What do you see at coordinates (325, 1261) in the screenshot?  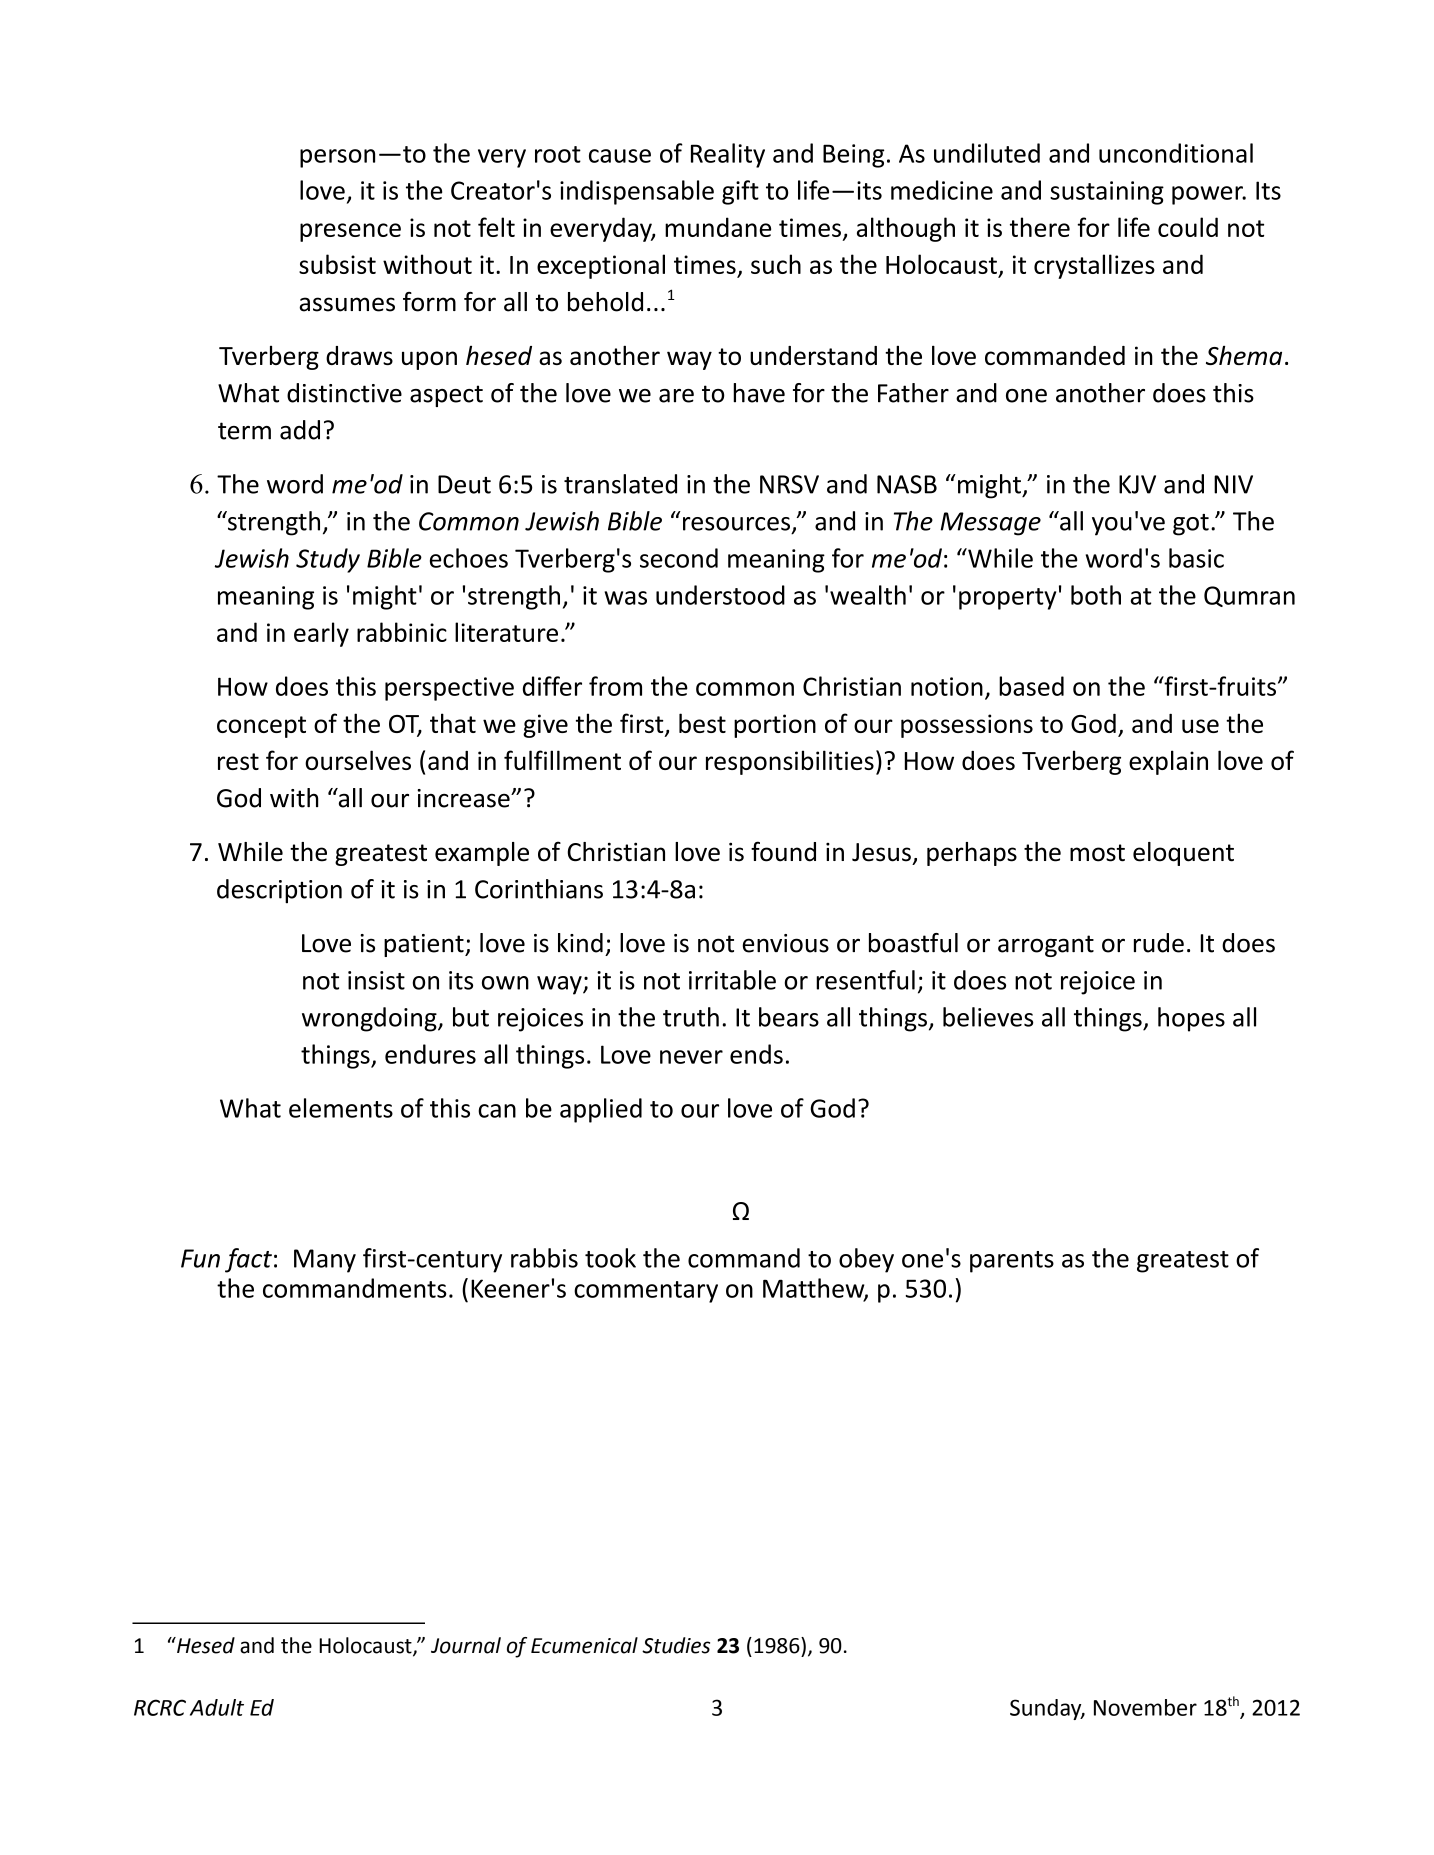 I see `Many` at bounding box center [325, 1261].
